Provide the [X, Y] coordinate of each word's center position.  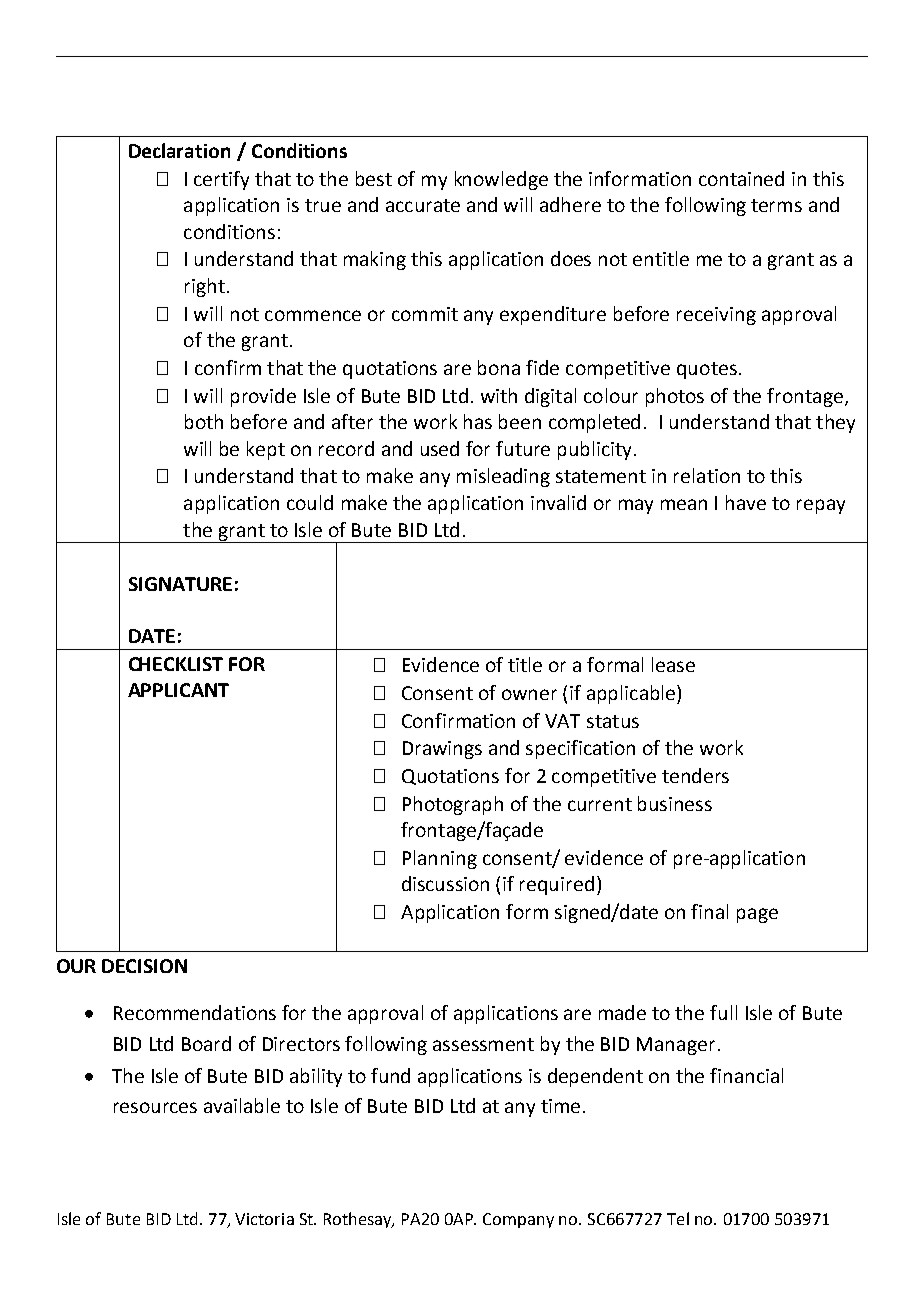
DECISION [144, 966]
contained [741, 178]
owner [529, 694]
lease [673, 664]
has [478, 421]
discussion [445, 883]
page [757, 915]
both [204, 421]
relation [707, 475]
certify [221, 180]
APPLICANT [178, 690]
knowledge [501, 180]
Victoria [264, 1219]
